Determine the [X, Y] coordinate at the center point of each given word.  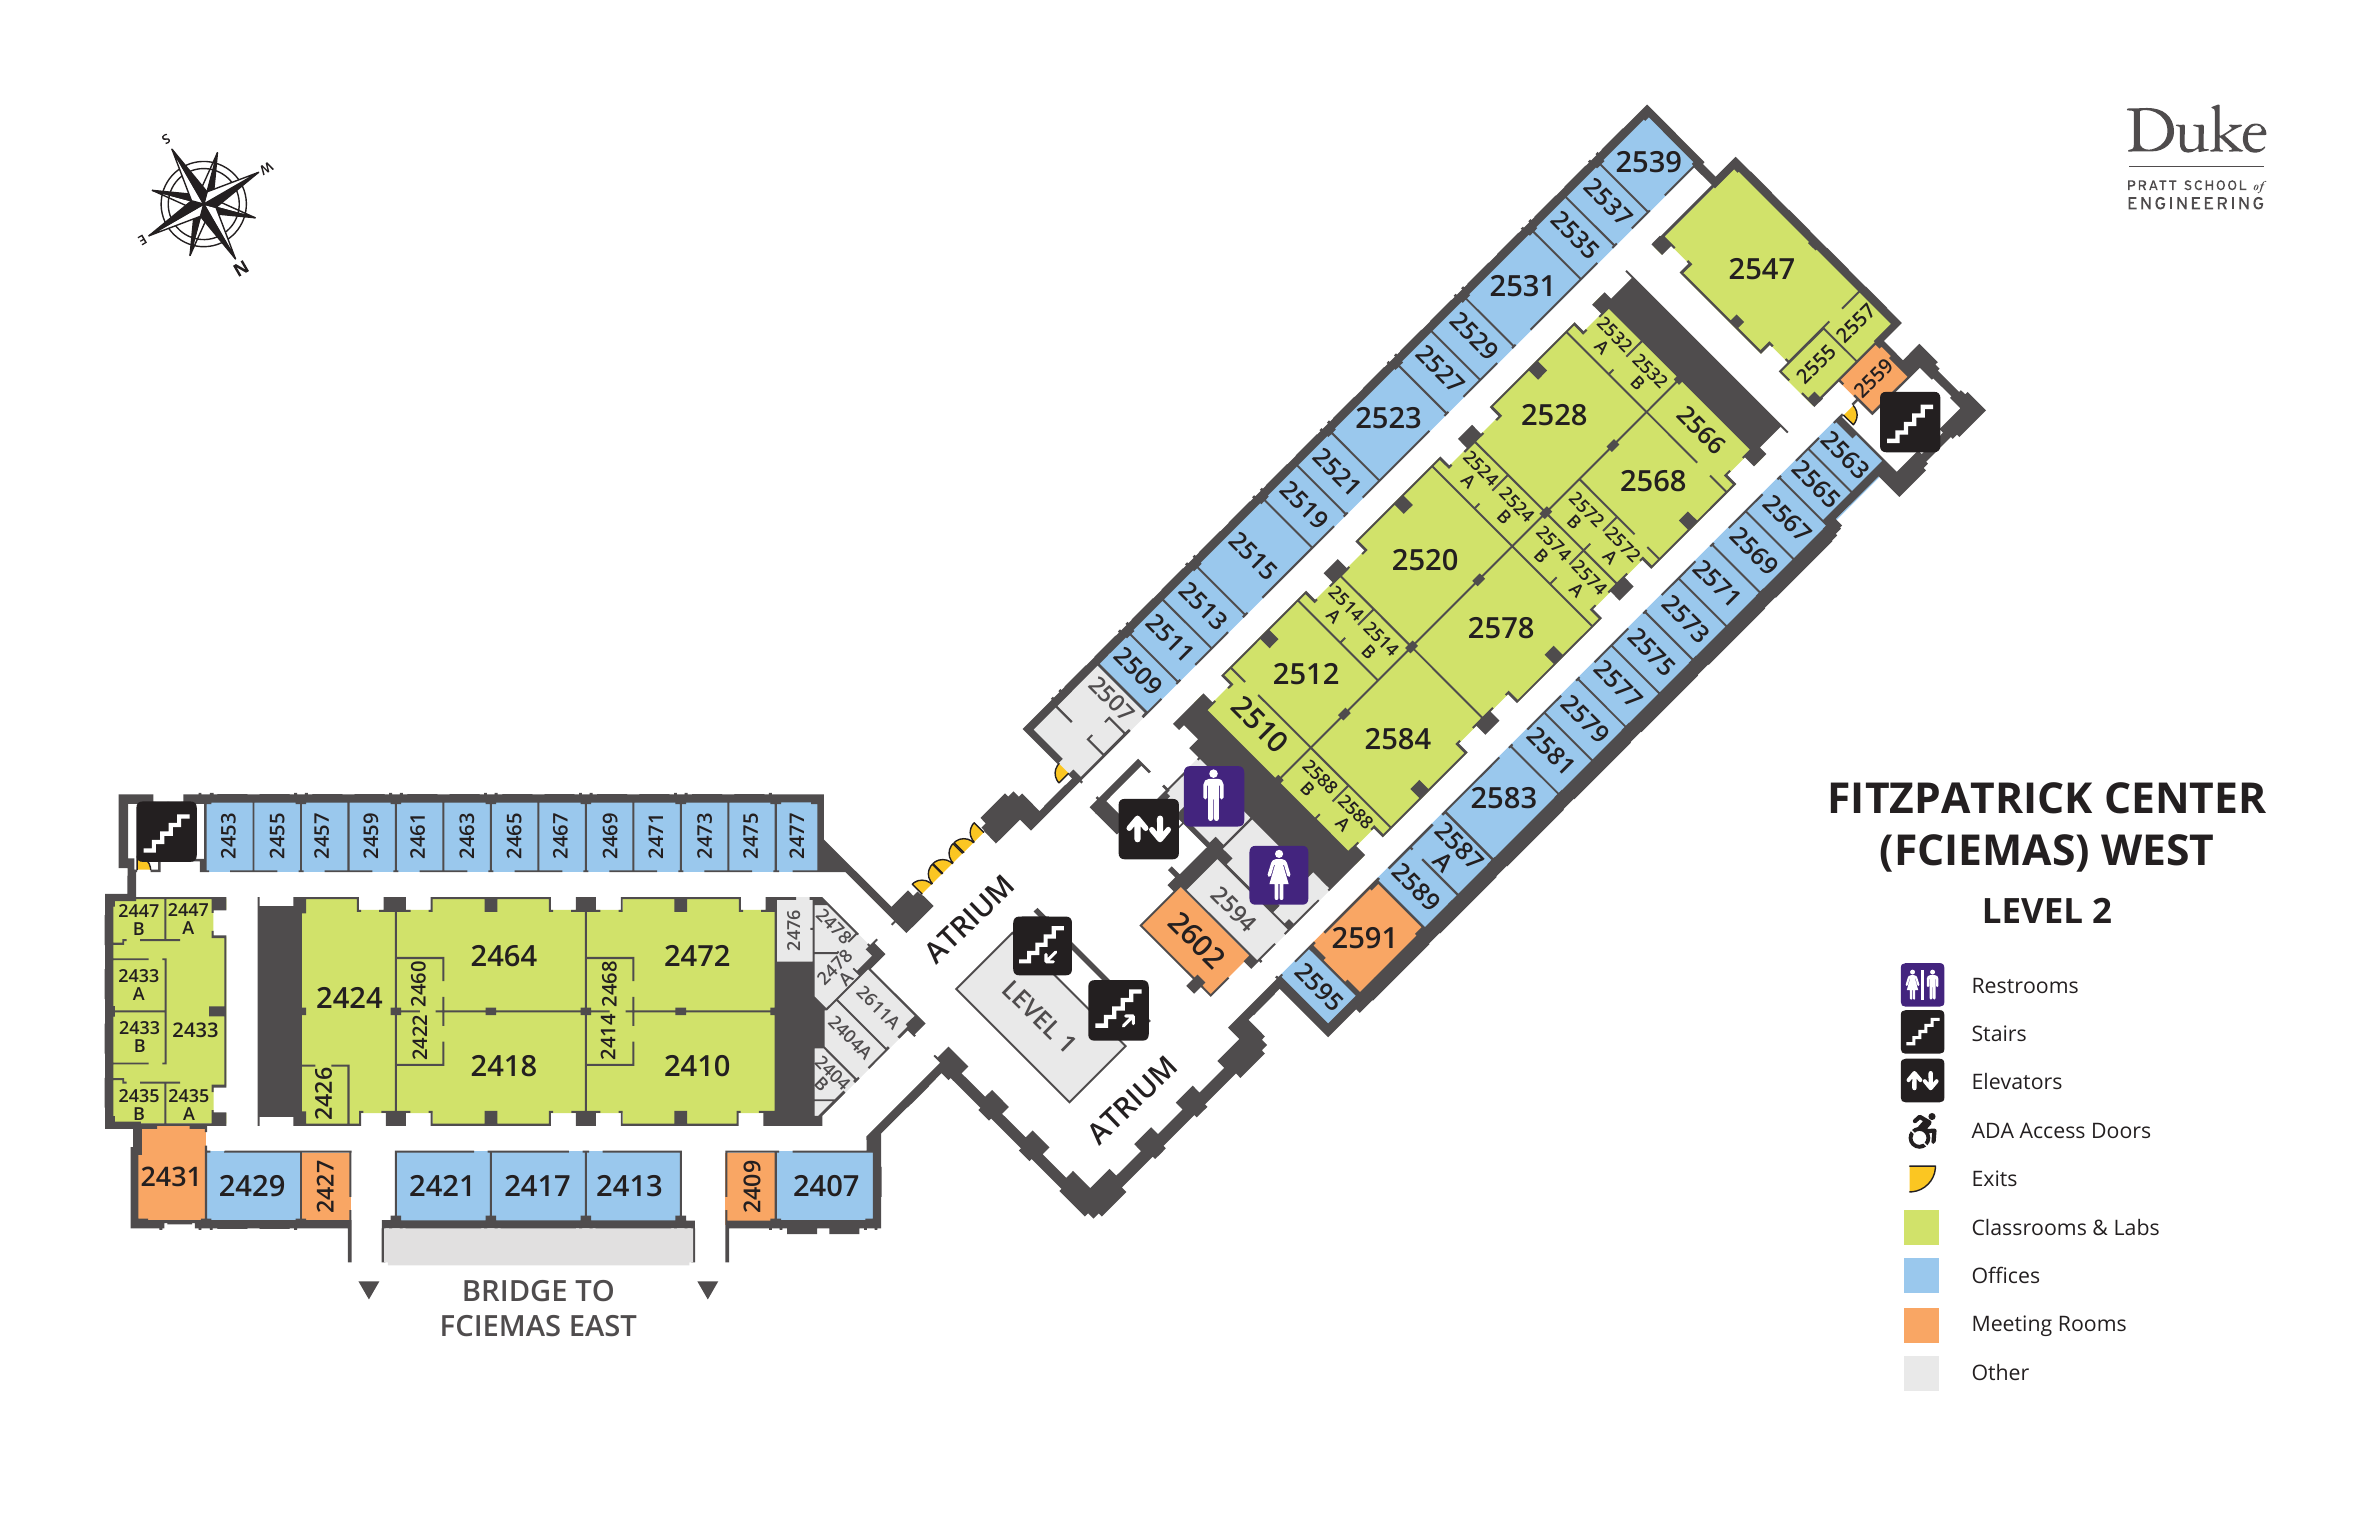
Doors [2121, 1130]
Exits [1995, 1178]
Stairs [1999, 1033]
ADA [1992, 1130]
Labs [2137, 1227]
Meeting [2012, 1325]
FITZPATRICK [1961, 798]
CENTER [2186, 798]
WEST [2157, 850]
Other [2001, 1372]
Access [2052, 1130]
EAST [604, 1325]
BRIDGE [515, 1290]
